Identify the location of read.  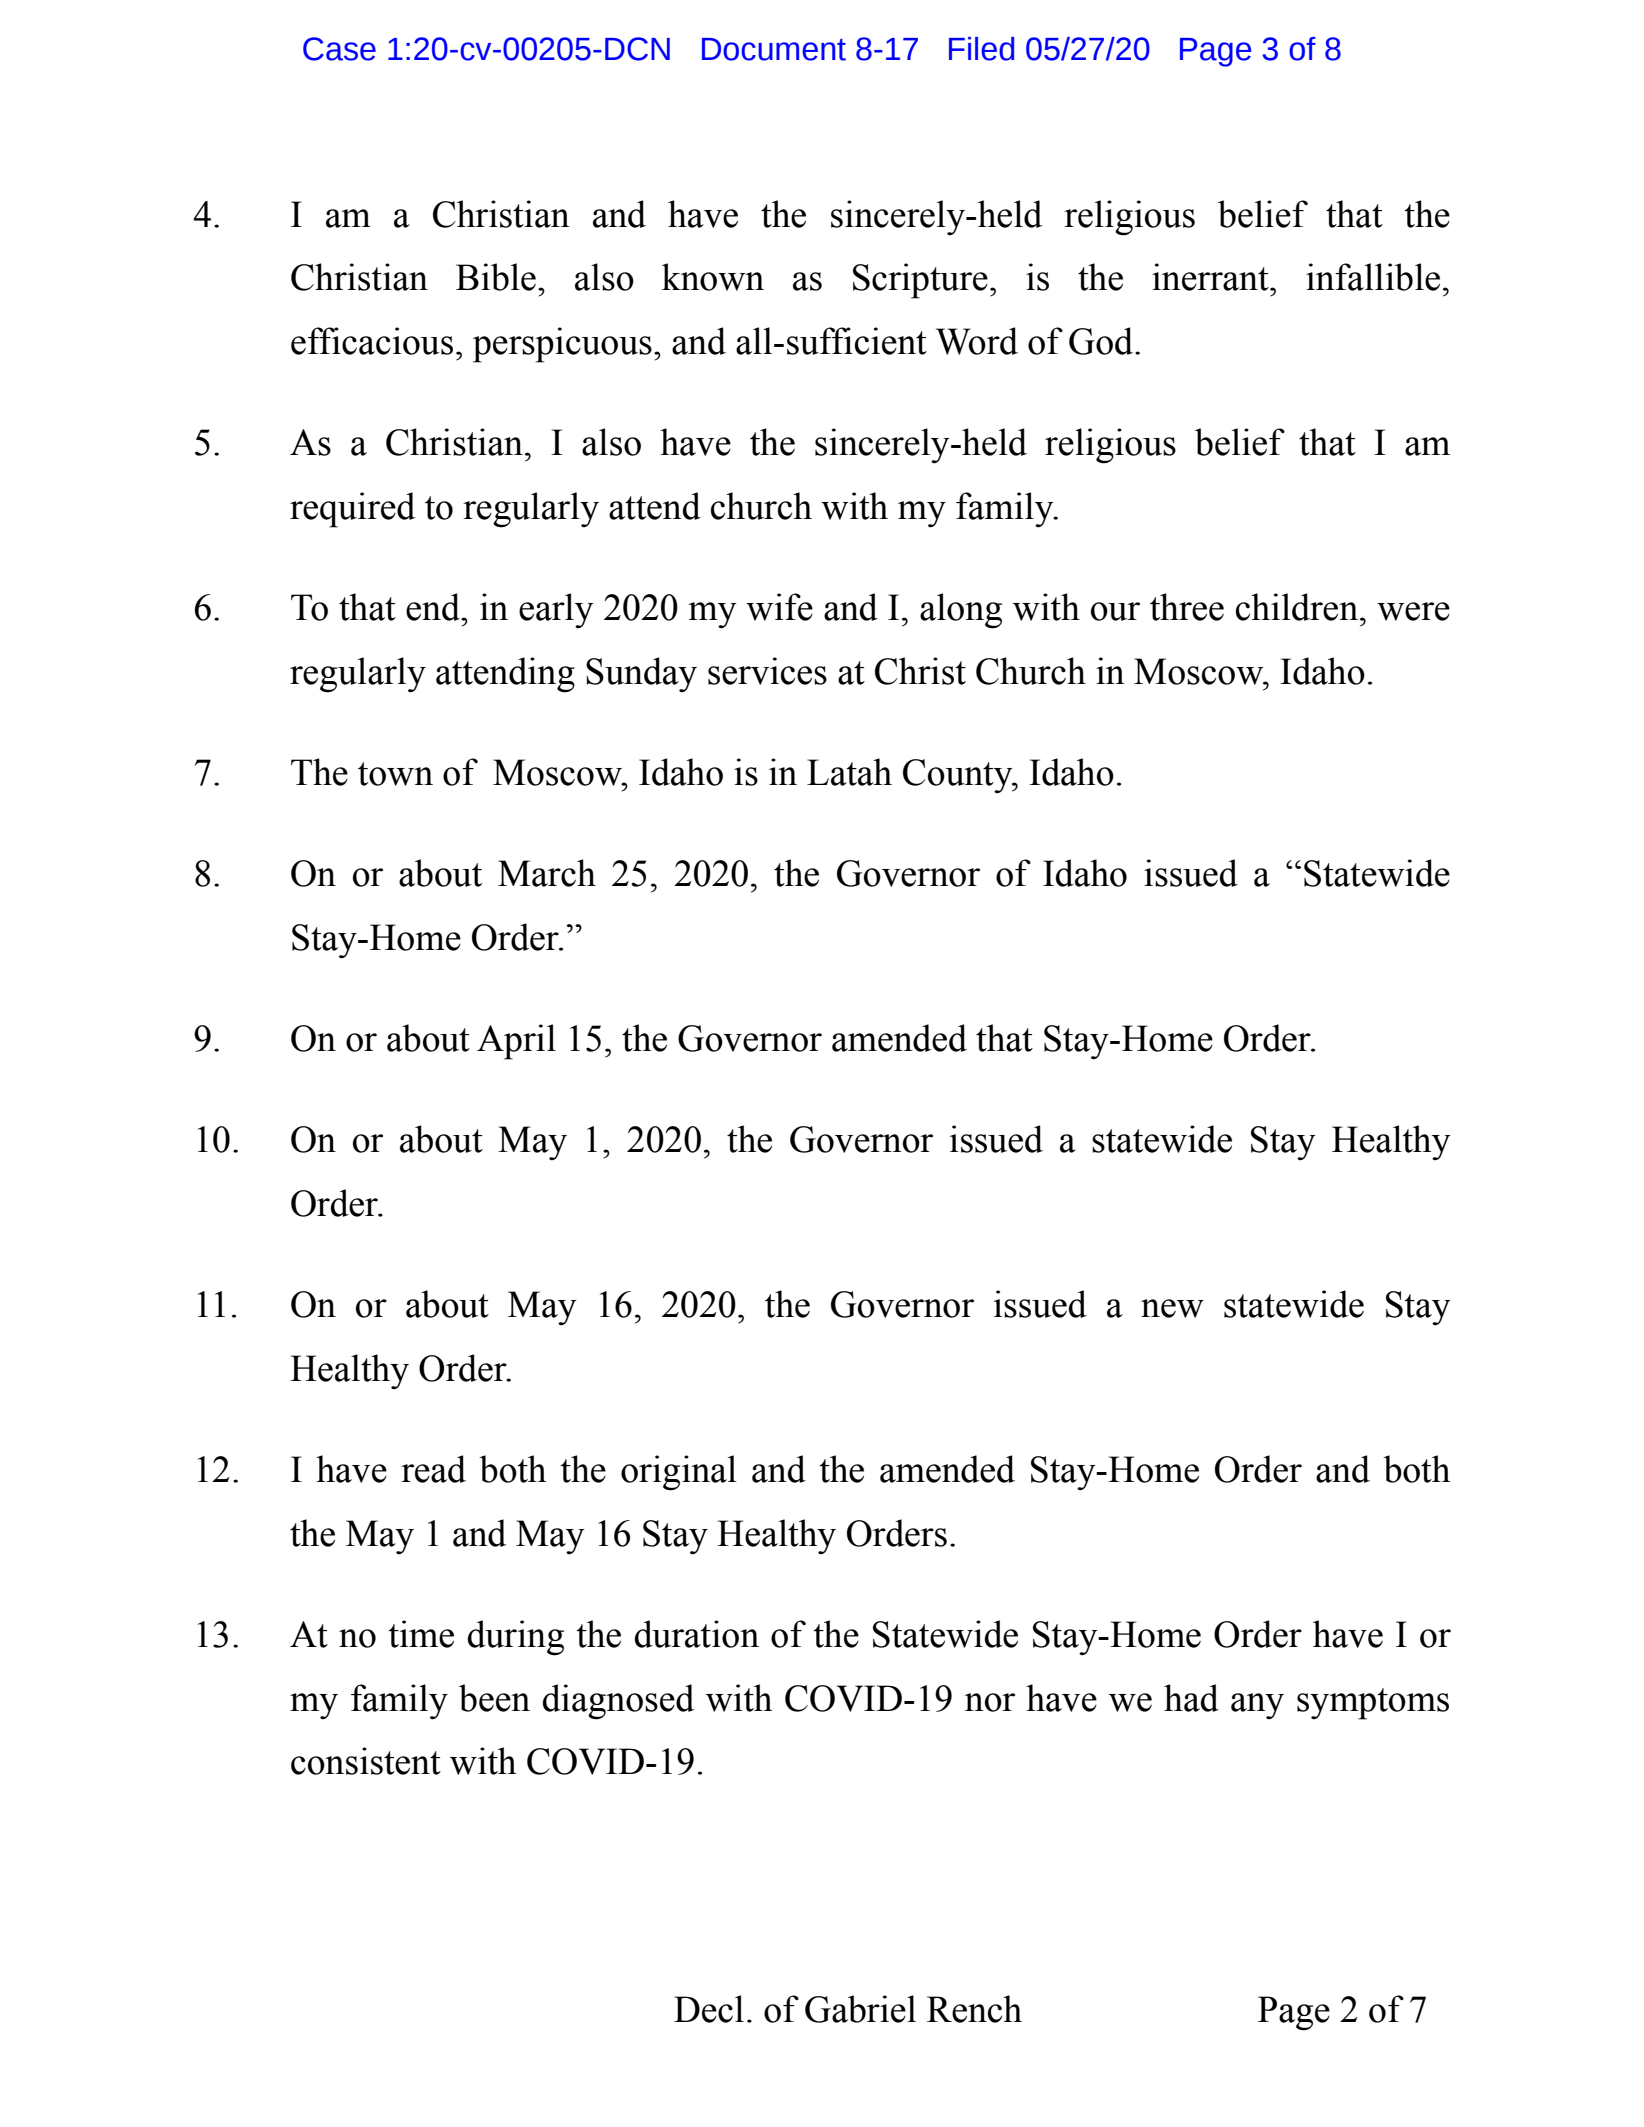
(433, 1469).
